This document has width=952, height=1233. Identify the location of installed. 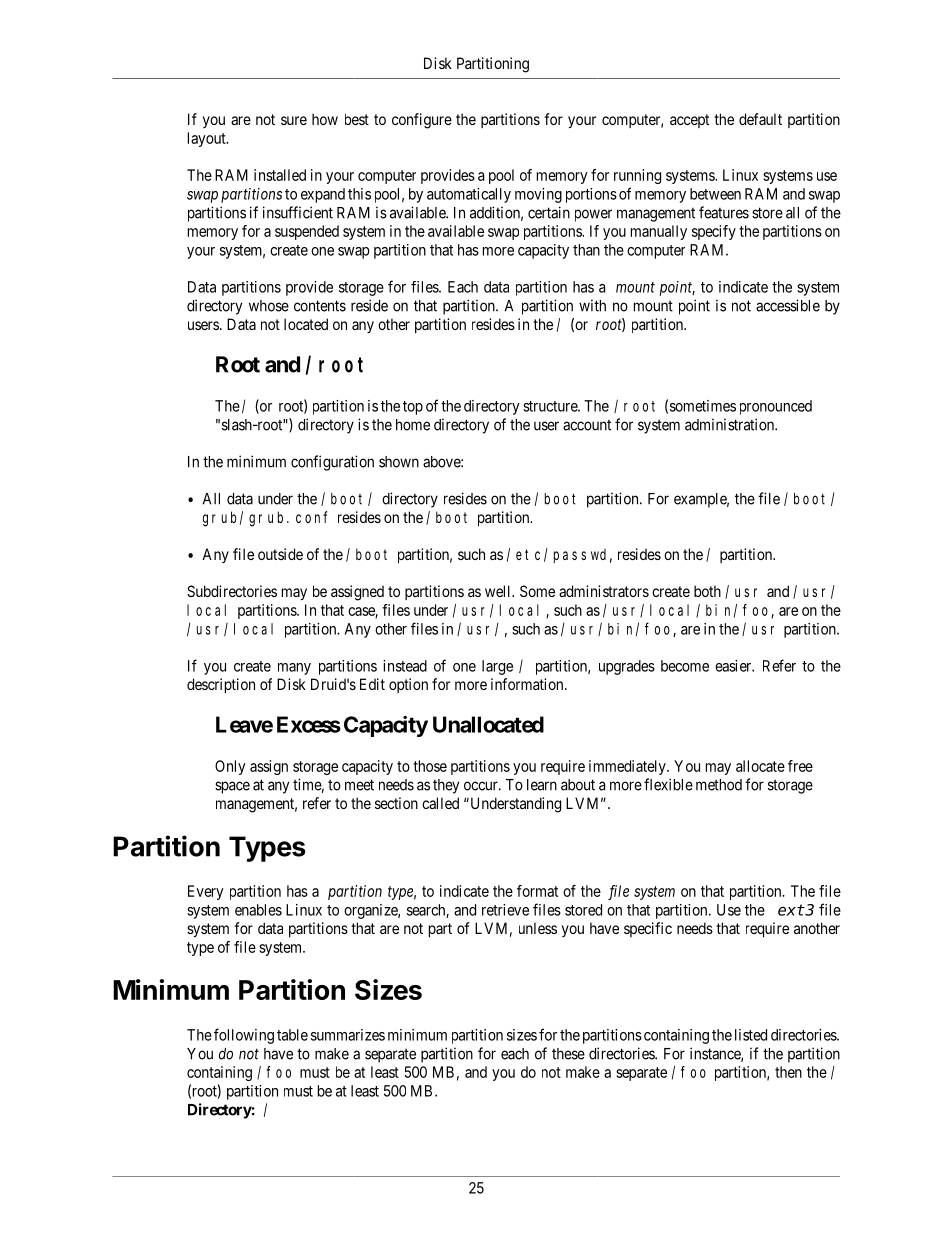
(280, 175).
